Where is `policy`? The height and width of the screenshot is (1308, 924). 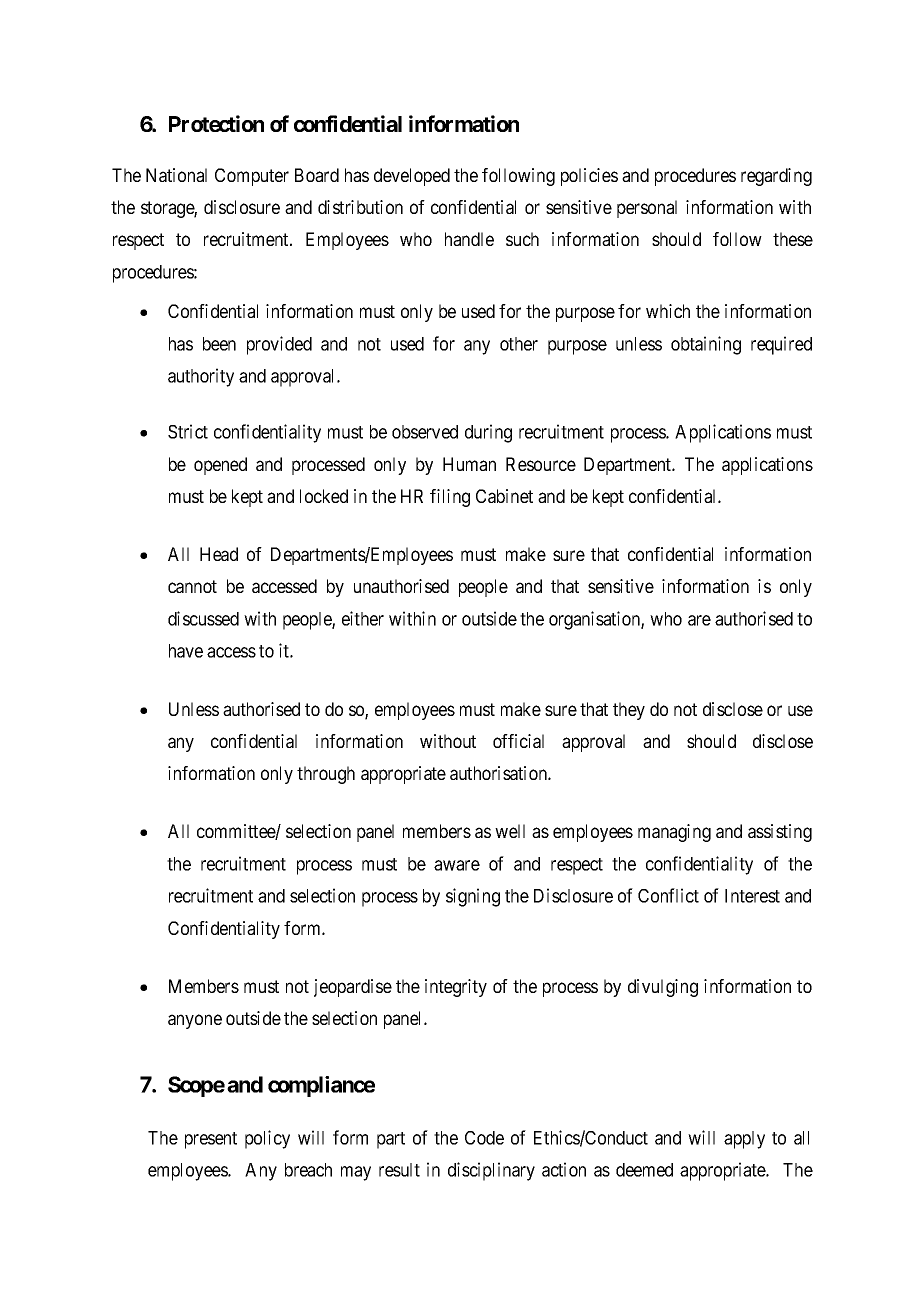
policy is located at coordinates (267, 1139).
